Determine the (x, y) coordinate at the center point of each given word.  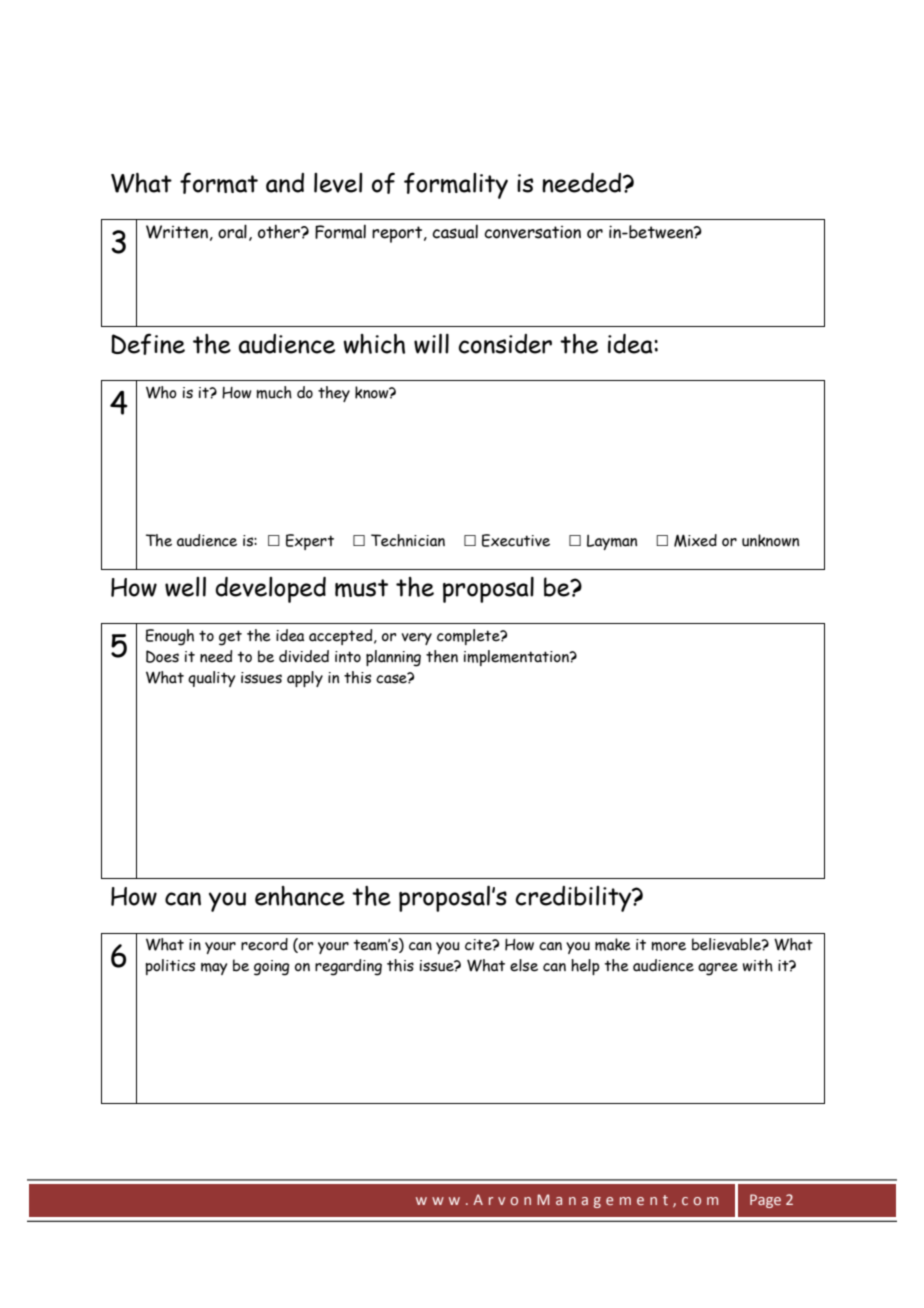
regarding (348, 967)
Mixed (695, 540)
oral (232, 231)
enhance (300, 896)
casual (455, 231)
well (185, 587)
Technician (408, 540)
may (214, 969)
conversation (532, 232)
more (668, 946)
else (524, 965)
